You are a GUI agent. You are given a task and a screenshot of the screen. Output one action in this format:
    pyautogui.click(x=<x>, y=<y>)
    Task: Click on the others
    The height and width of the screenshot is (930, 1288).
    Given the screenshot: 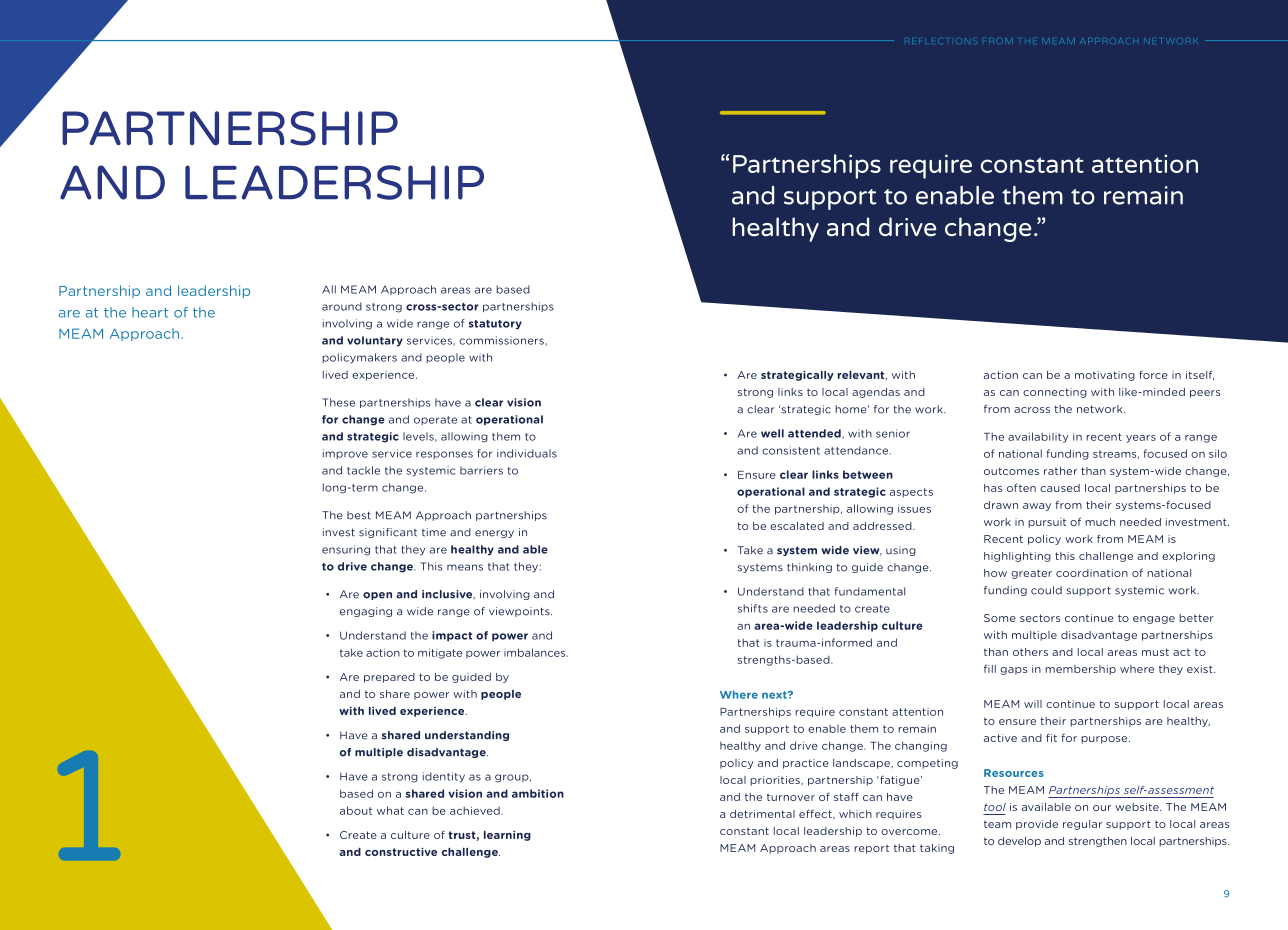 What is the action you would take?
    pyautogui.click(x=1030, y=652)
